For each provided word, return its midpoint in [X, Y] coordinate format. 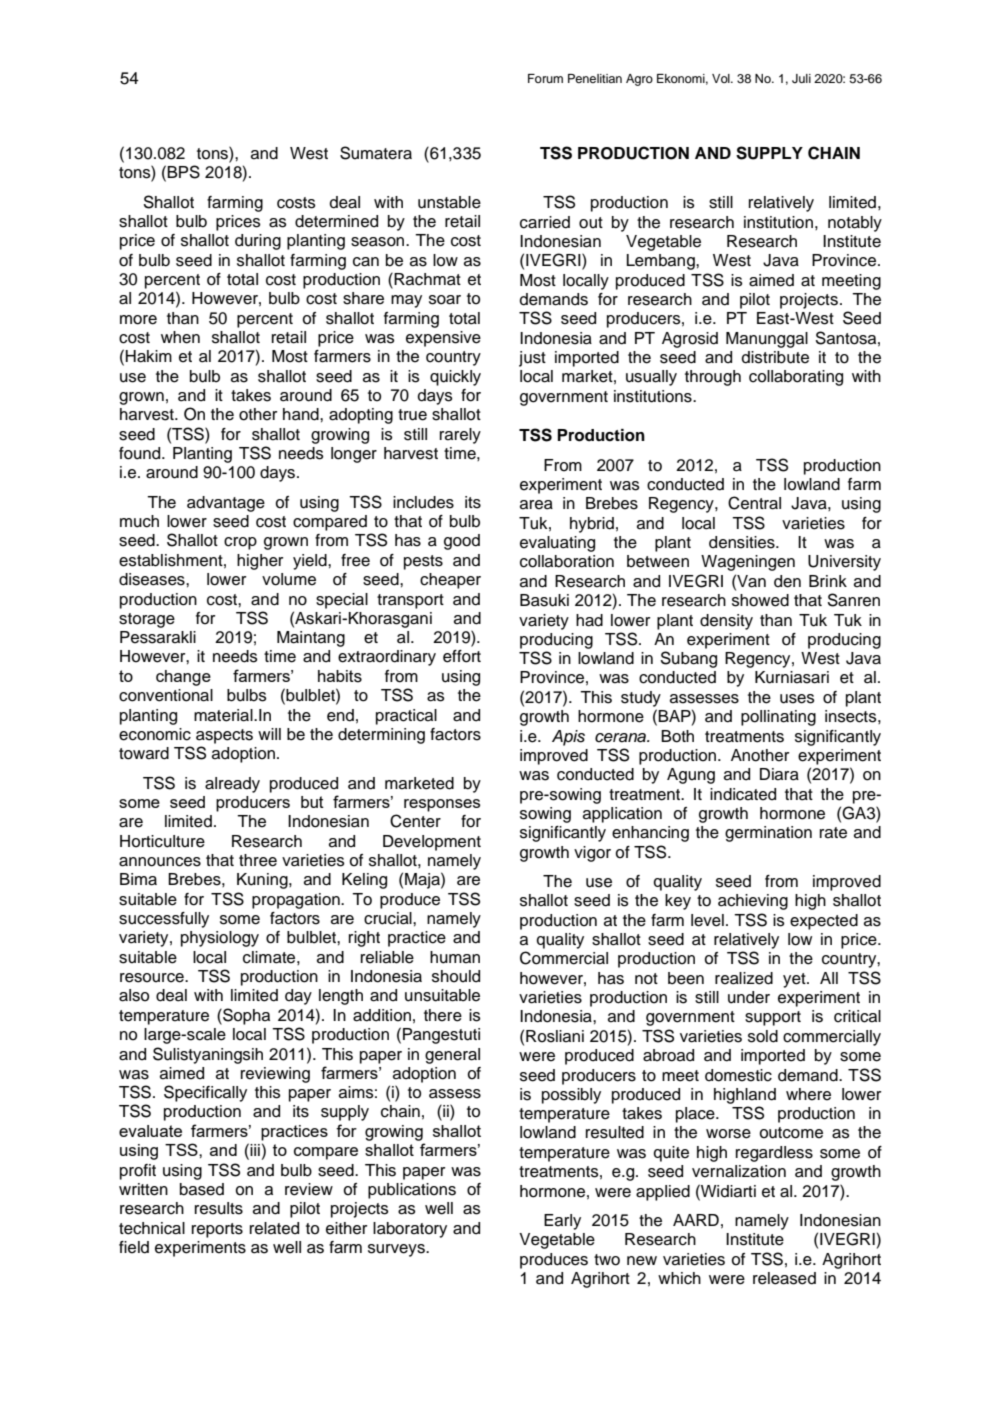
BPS [183, 172]
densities [743, 542]
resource [153, 978]
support [773, 1018]
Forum [545, 78]
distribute [775, 357]
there [443, 1015]
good [462, 542]
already [232, 785]
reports [217, 1230]
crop [240, 543]
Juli [801, 79]
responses [442, 805]
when [180, 337]
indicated [743, 794]
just [532, 359]
